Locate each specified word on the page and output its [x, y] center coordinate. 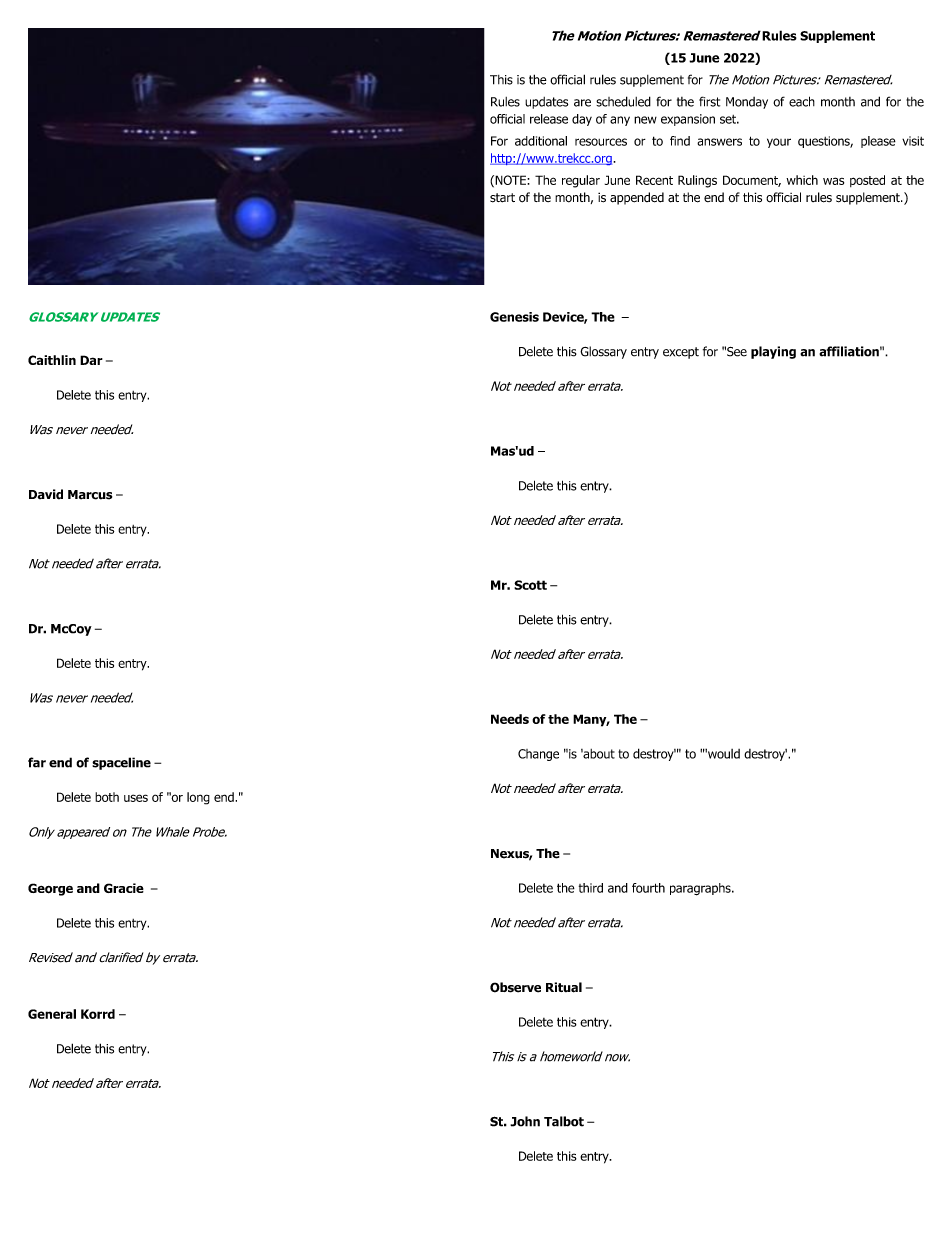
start [502, 198]
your [779, 143]
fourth [648, 888]
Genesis [514, 317]
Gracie [124, 888]
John [525, 1121]
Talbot [564, 1121]
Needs [510, 719]
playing [773, 352]
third [591, 888]
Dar [91, 360]
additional [541, 141]
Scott [530, 585]
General [52, 1014]
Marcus [90, 495]
